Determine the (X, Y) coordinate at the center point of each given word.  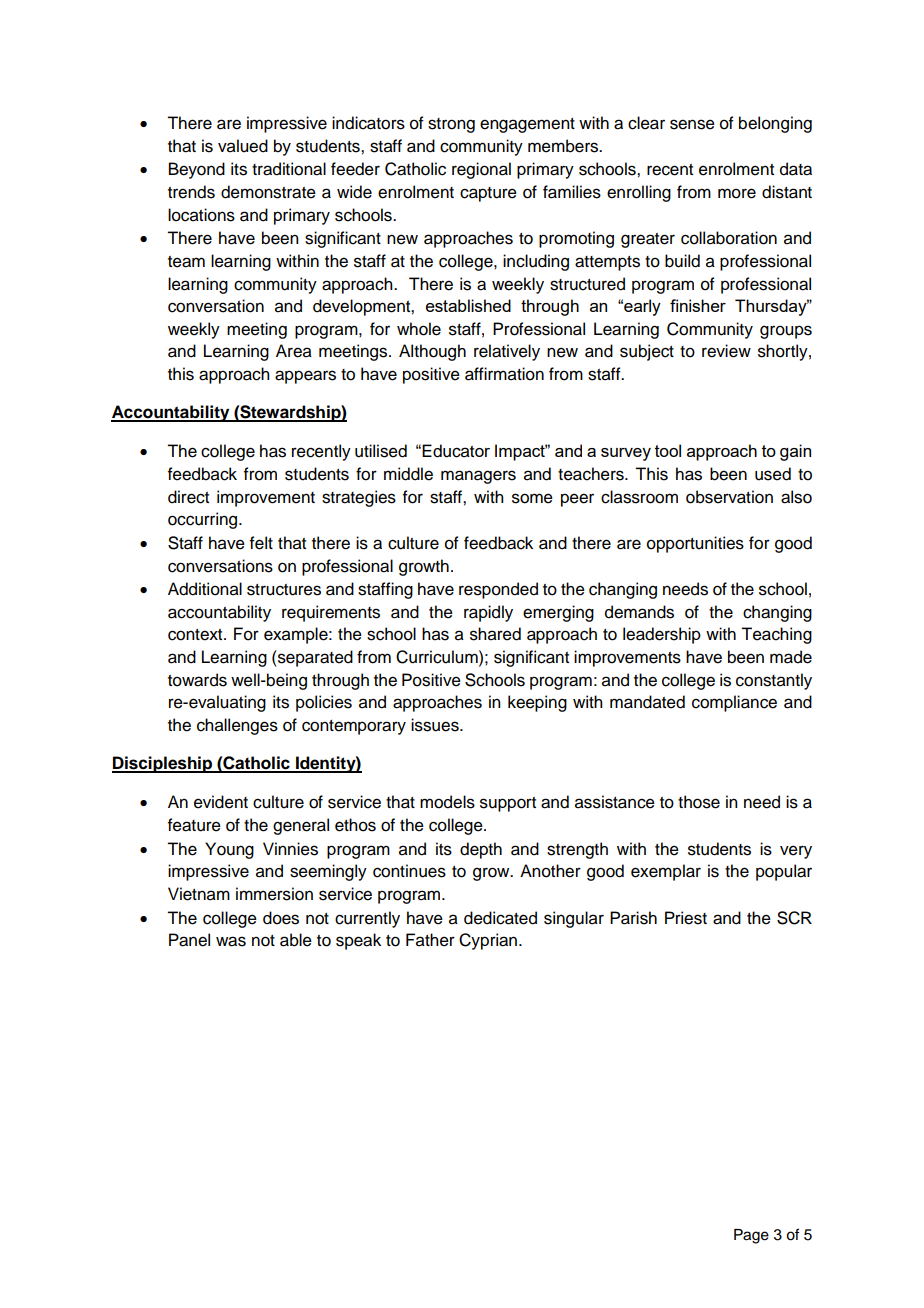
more (737, 193)
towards (197, 680)
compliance (734, 703)
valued (243, 146)
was (231, 941)
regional (481, 170)
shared (495, 634)
